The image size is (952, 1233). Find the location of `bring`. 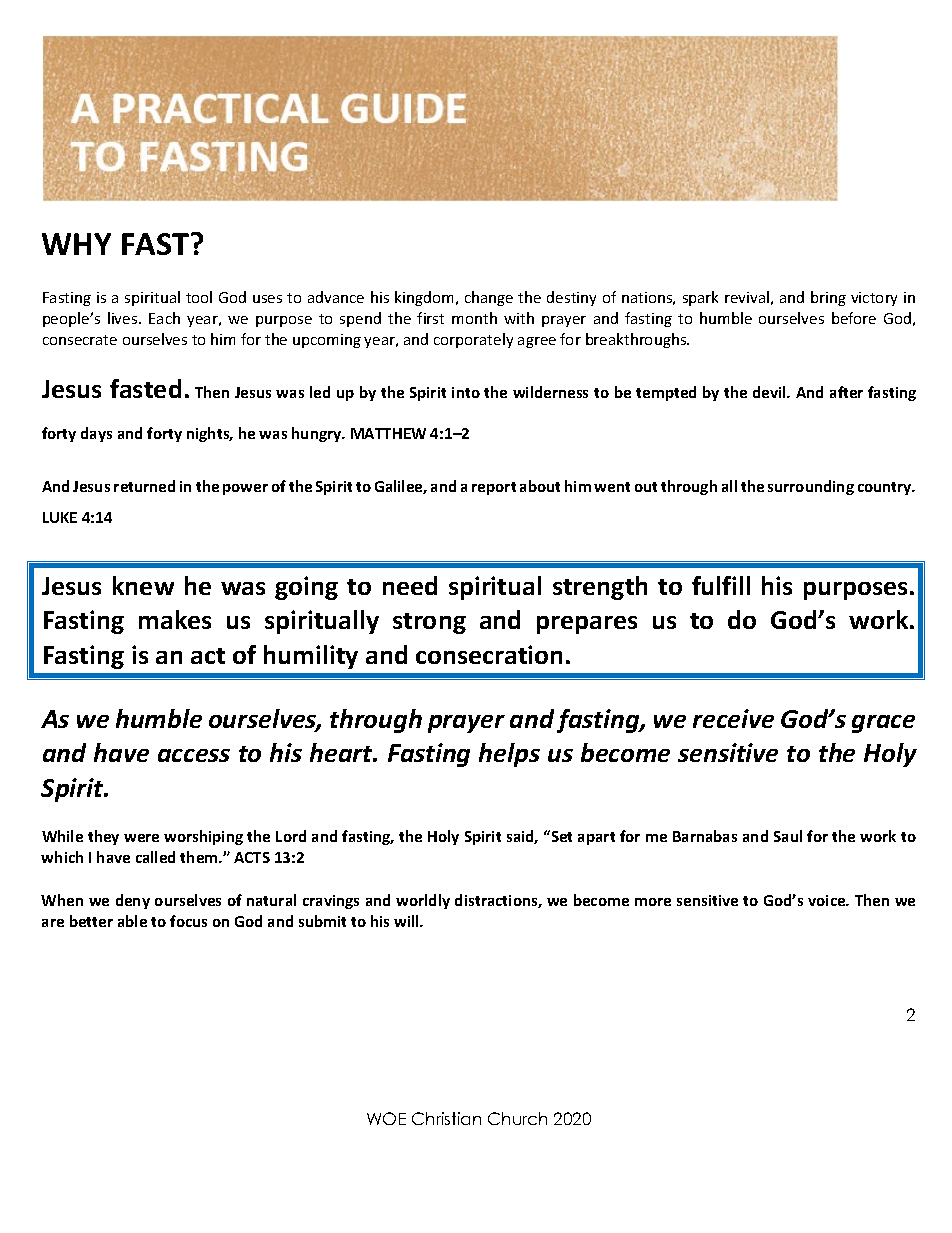

bring is located at coordinates (828, 298).
